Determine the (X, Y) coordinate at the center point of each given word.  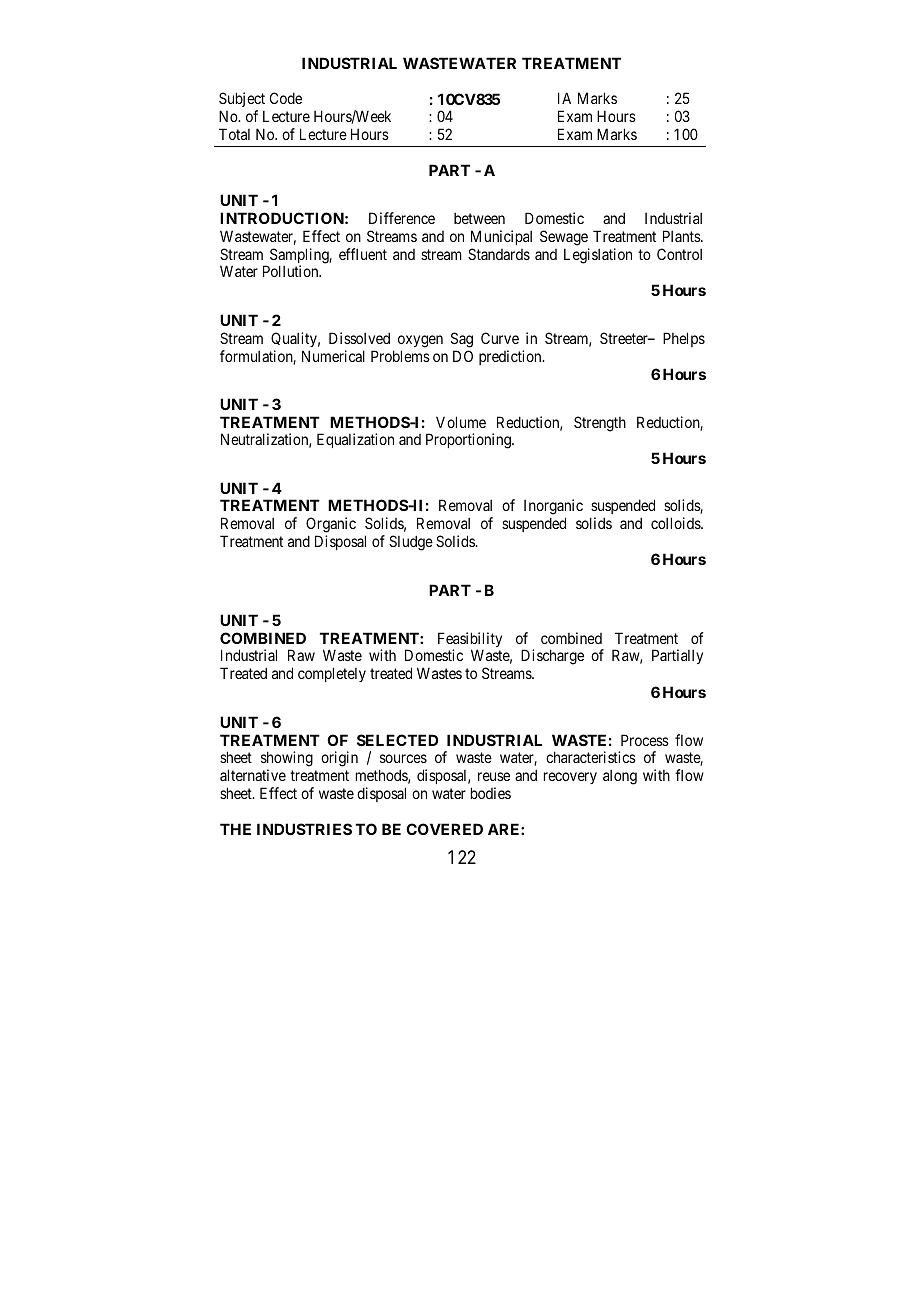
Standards (499, 254)
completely (332, 674)
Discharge (552, 657)
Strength (600, 424)
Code (286, 98)
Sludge (411, 543)
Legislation (598, 256)
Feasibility (470, 641)
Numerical (333, 356)
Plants (682, 236)
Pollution (292, 271)
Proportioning (469, 441)
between (479, 218)
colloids (676, 523)
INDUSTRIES (304, 829)
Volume (461, 422)
